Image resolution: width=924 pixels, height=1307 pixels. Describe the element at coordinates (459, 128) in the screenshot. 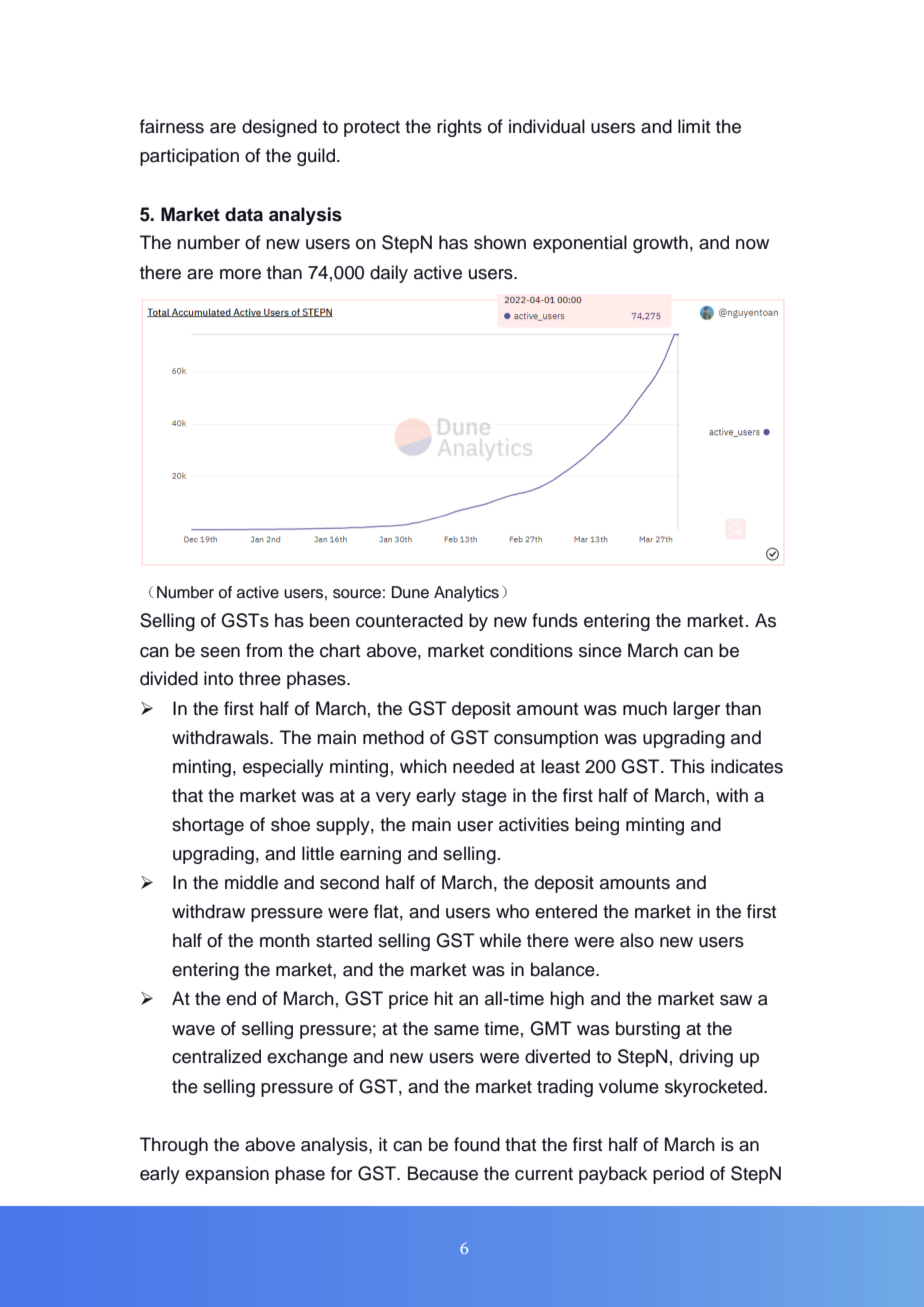

I see `rights` at that location.
